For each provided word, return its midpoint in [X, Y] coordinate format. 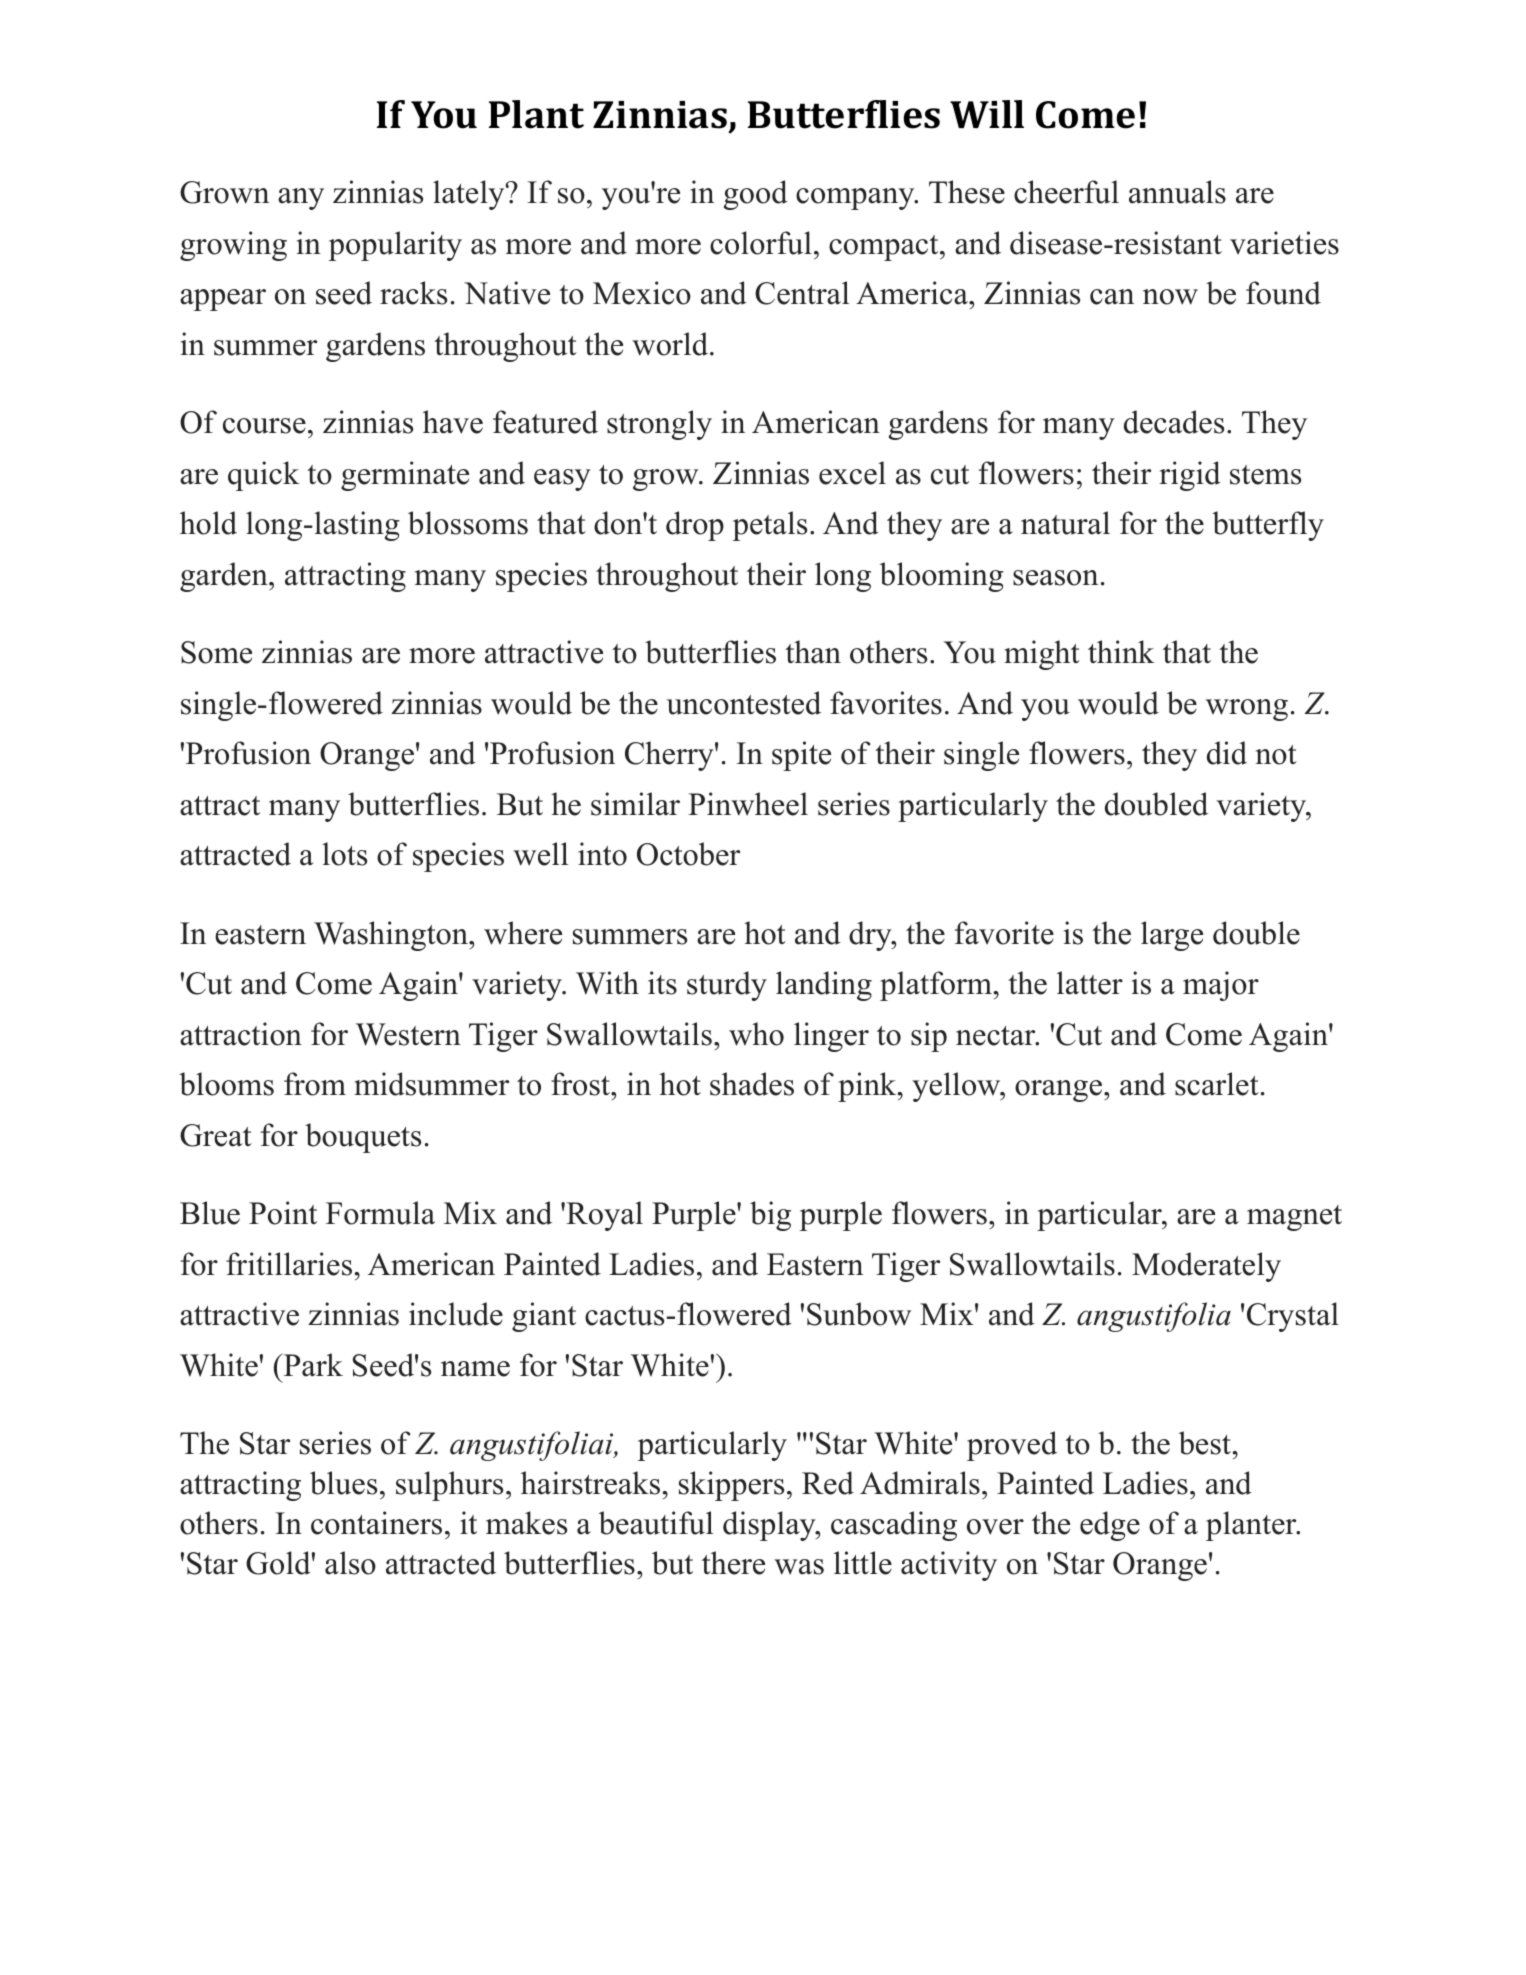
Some [216, 652]
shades [752, 1084]
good [756, 195]
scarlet [1217, 1084]
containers [376, 1523]
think [1121, 651]
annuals [1177, 192]
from [315, 1084]
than [813, 652]
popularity [395, 246]
